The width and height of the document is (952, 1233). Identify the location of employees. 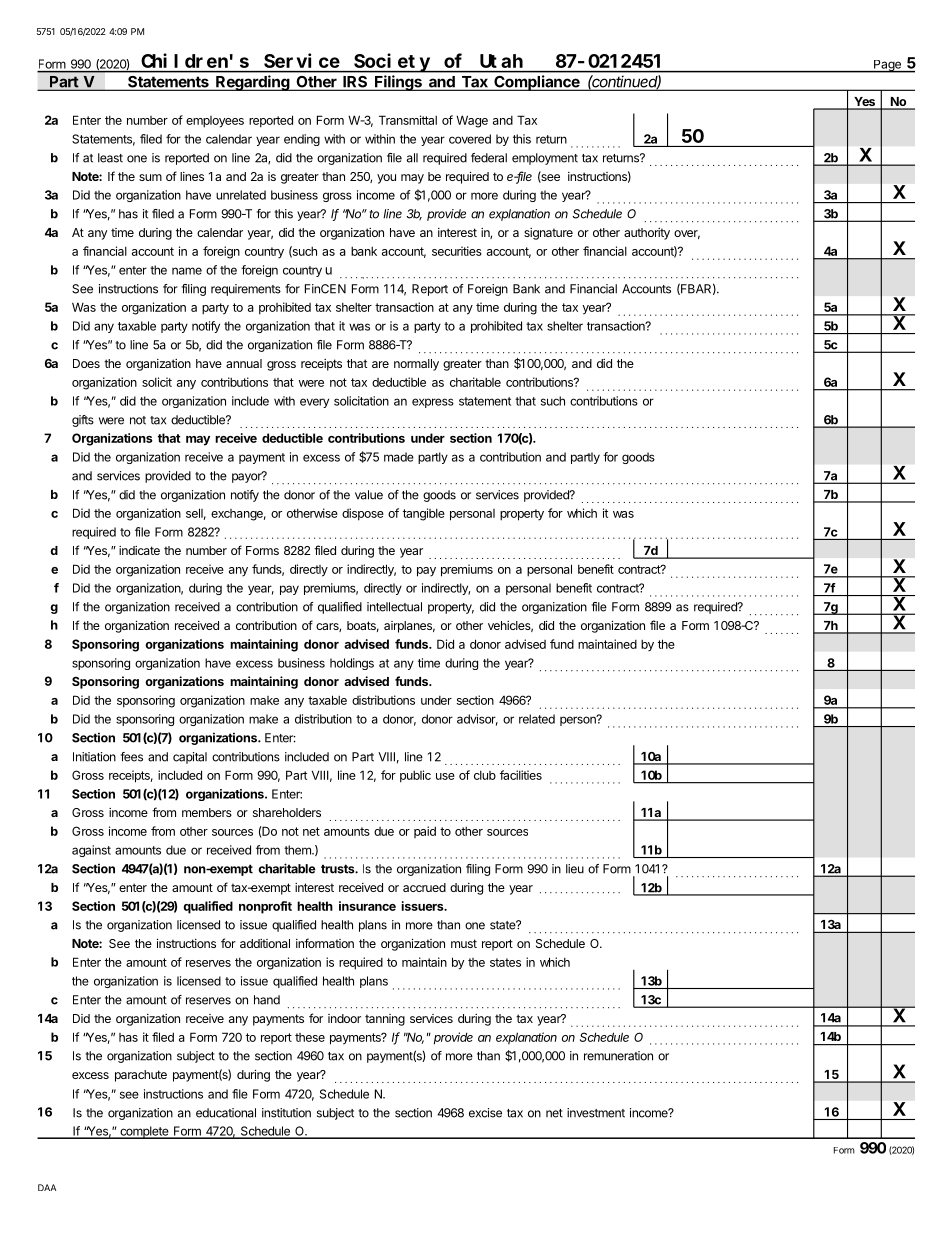
(215, 122).
